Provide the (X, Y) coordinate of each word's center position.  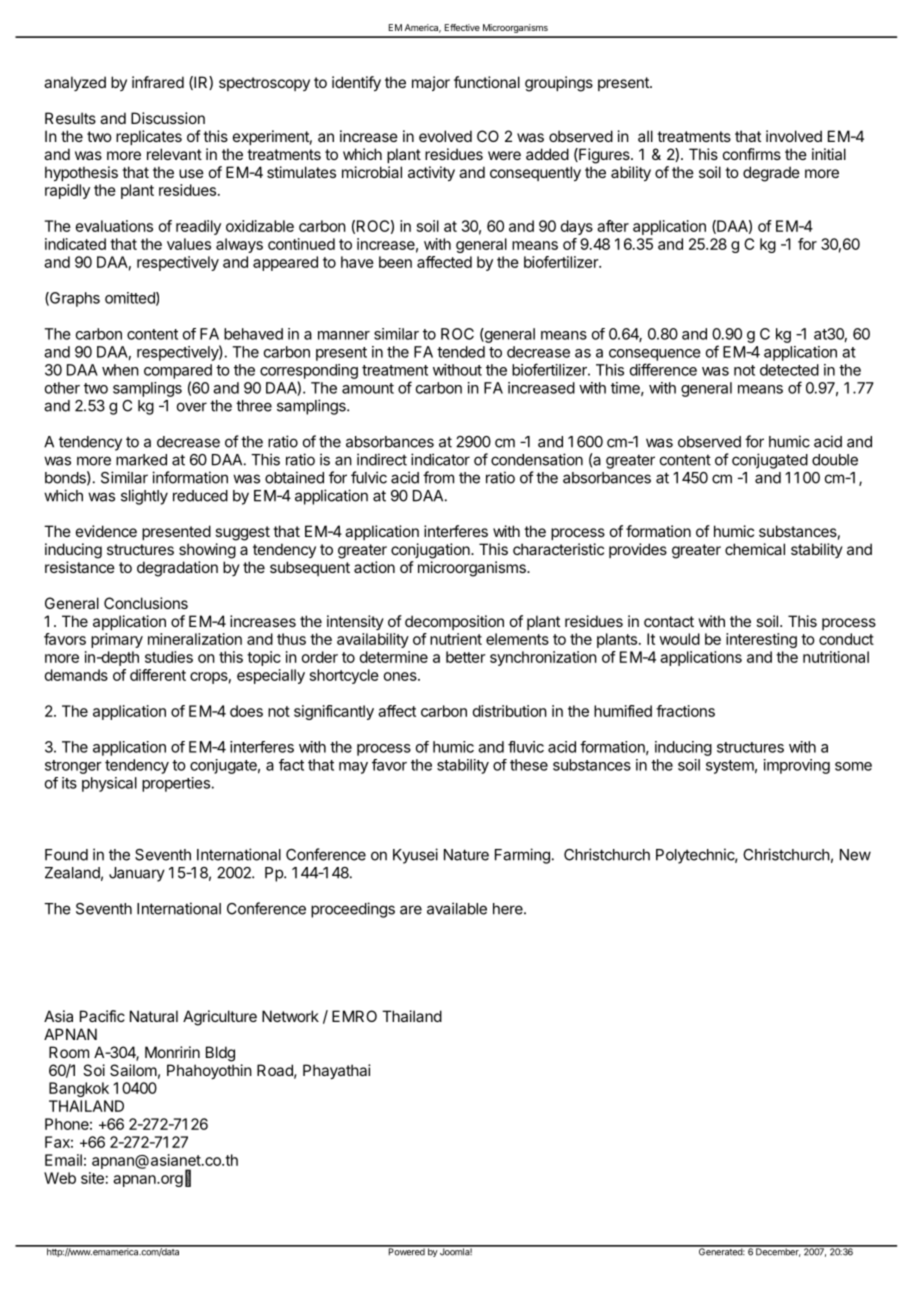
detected (789, 370)
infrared (158, 82)
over (192, 407)
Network (290, 1016)
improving (797, 766)
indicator (440, 459)
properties (176, 784)
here (509, 909)
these (529, 765)
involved (794, 136)
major (431, 83)
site (92, 1178)
